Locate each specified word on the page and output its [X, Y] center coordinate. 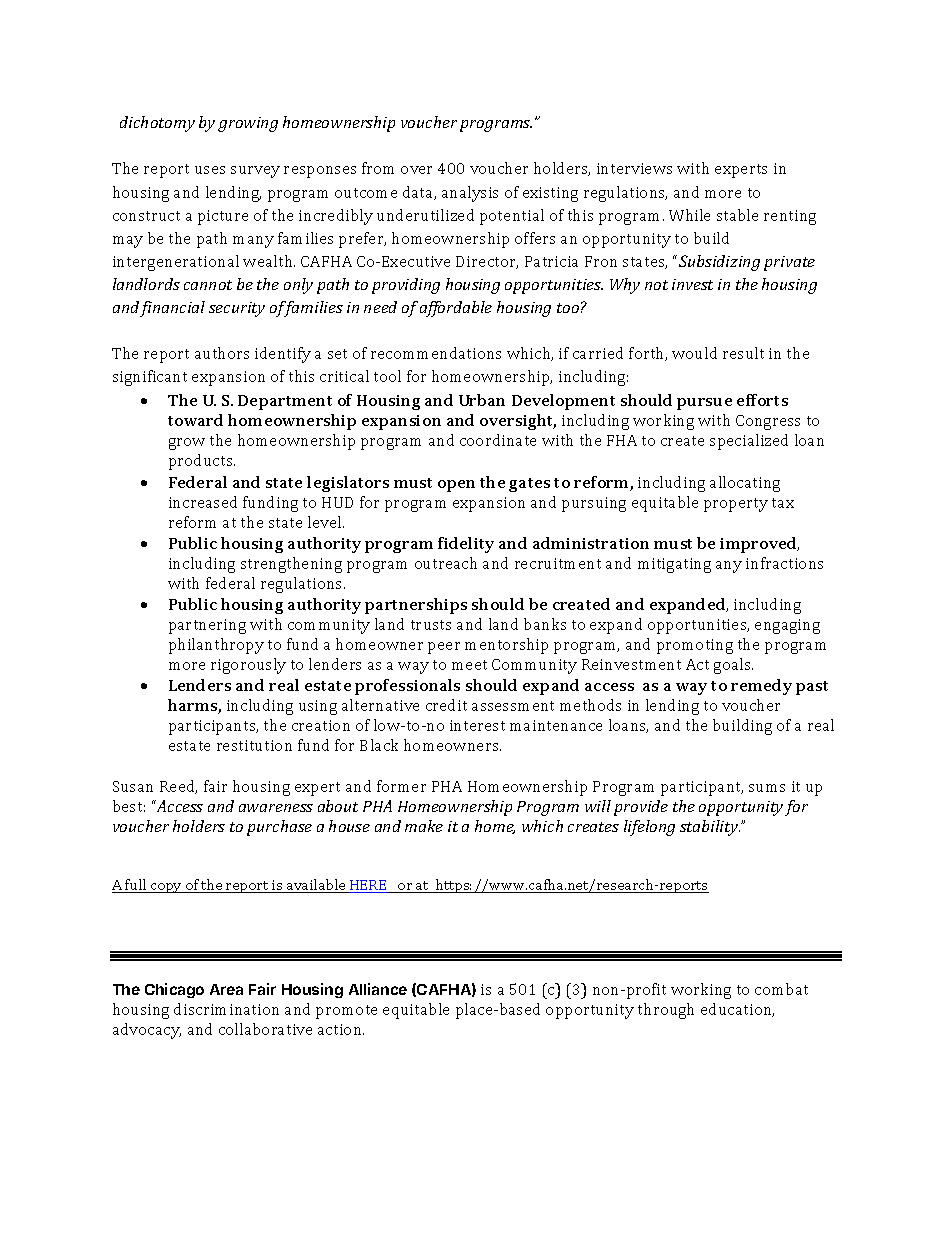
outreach [446, 563]
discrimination [226, 1009]
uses [210, 170]
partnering [207, 626]
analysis [470, 194]
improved [759, 545]
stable [737, 215]
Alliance [378, 989]
